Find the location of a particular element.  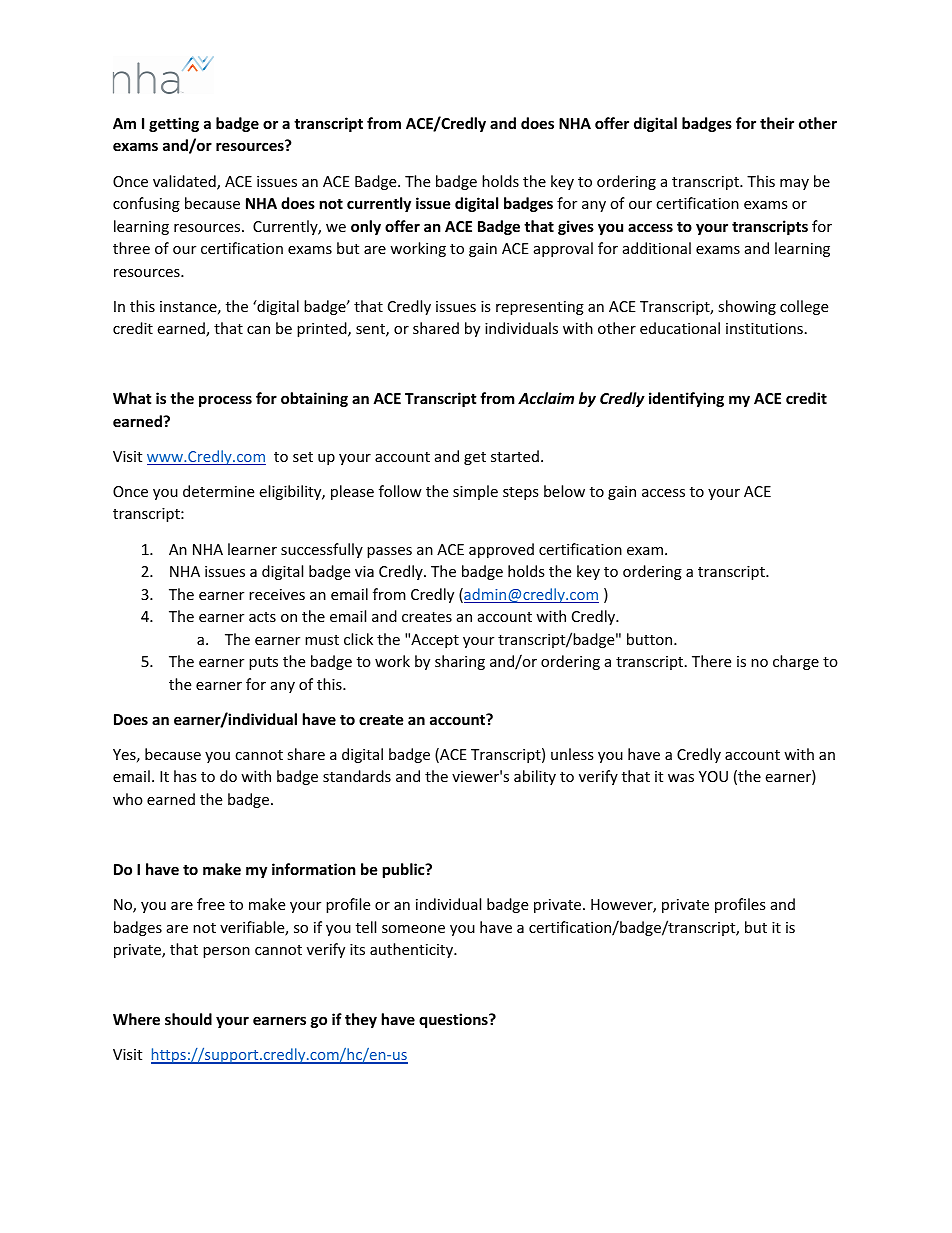

should is located at coordinates (188, 1019).
